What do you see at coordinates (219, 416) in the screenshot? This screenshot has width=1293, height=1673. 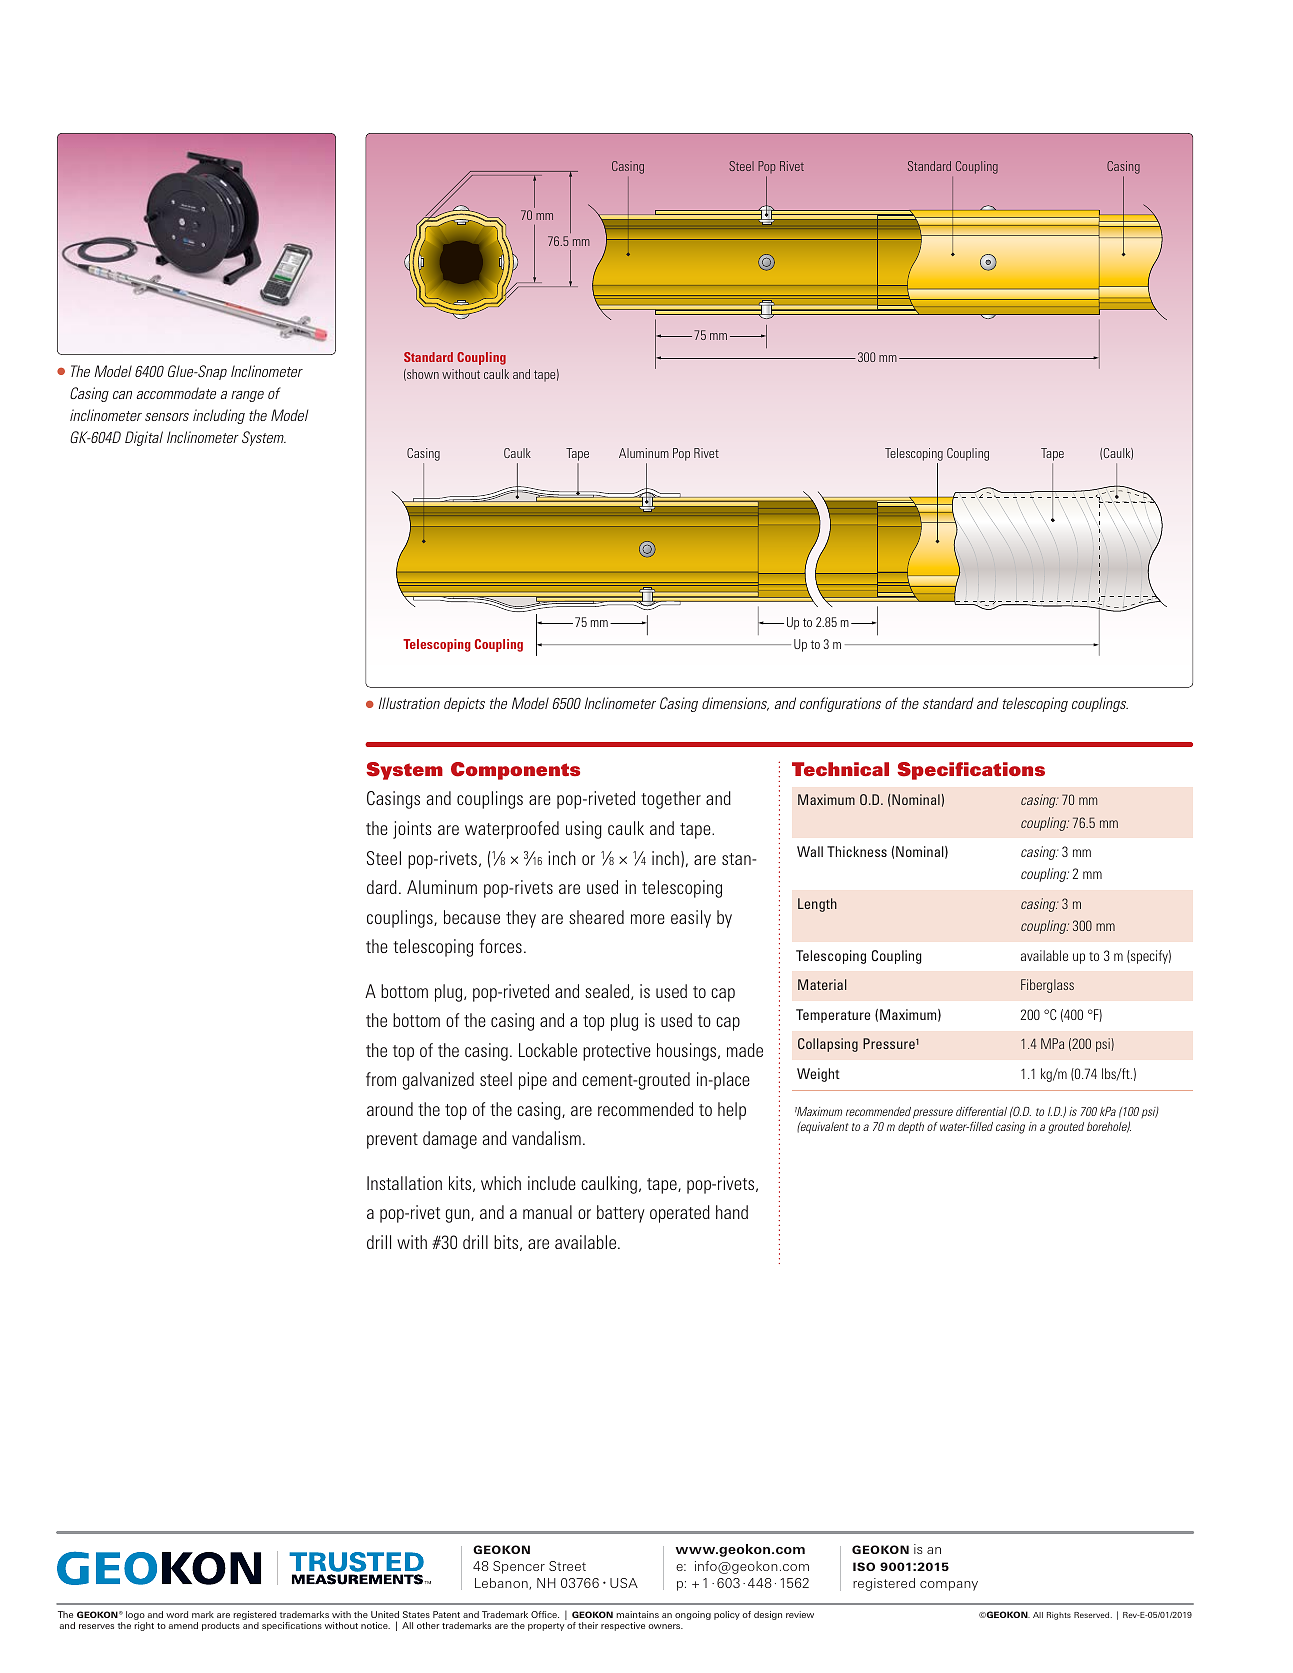 I see `including` at bounding box center [219, 416].
